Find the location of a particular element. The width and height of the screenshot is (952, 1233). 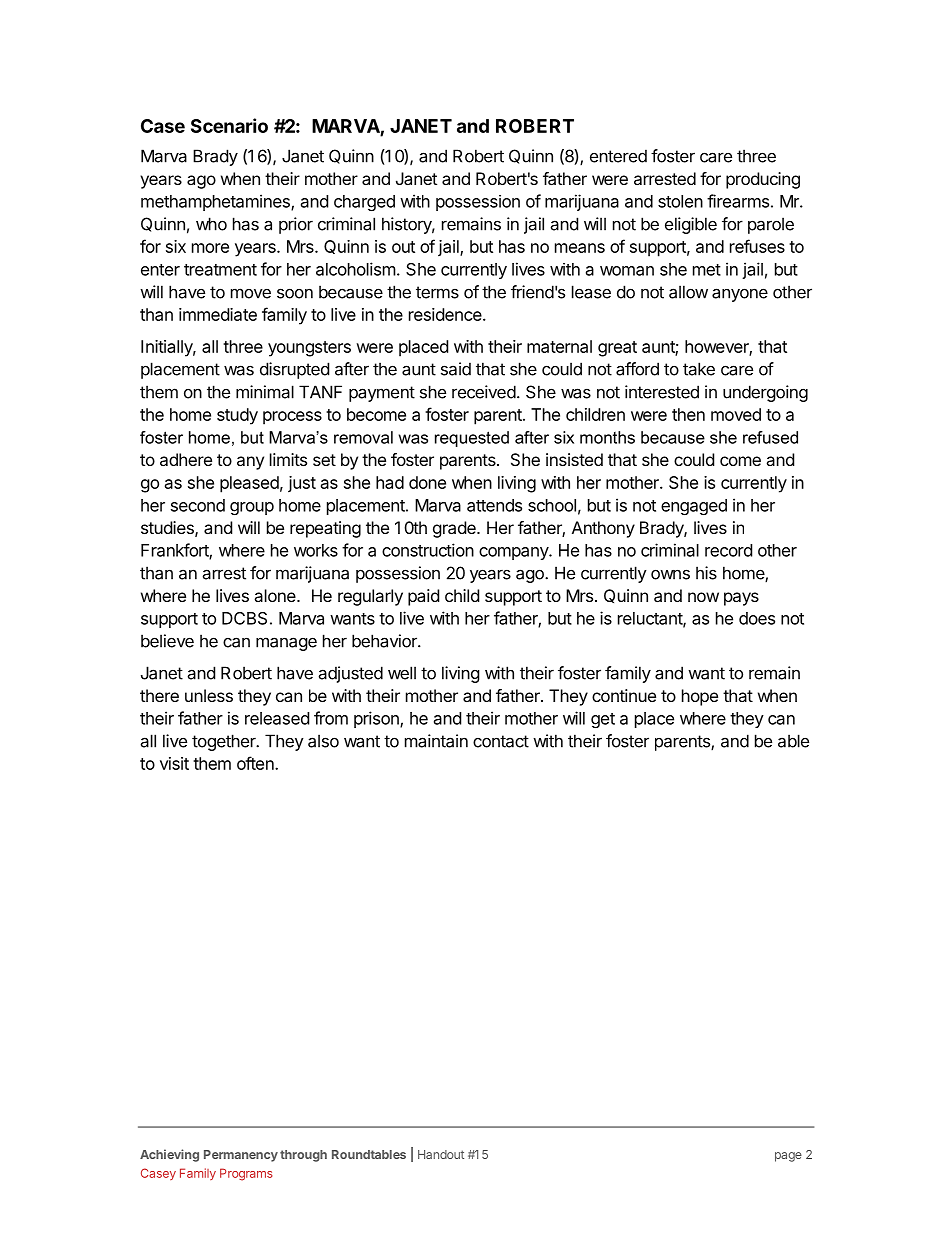

study is located at coordinates (237, 416).
